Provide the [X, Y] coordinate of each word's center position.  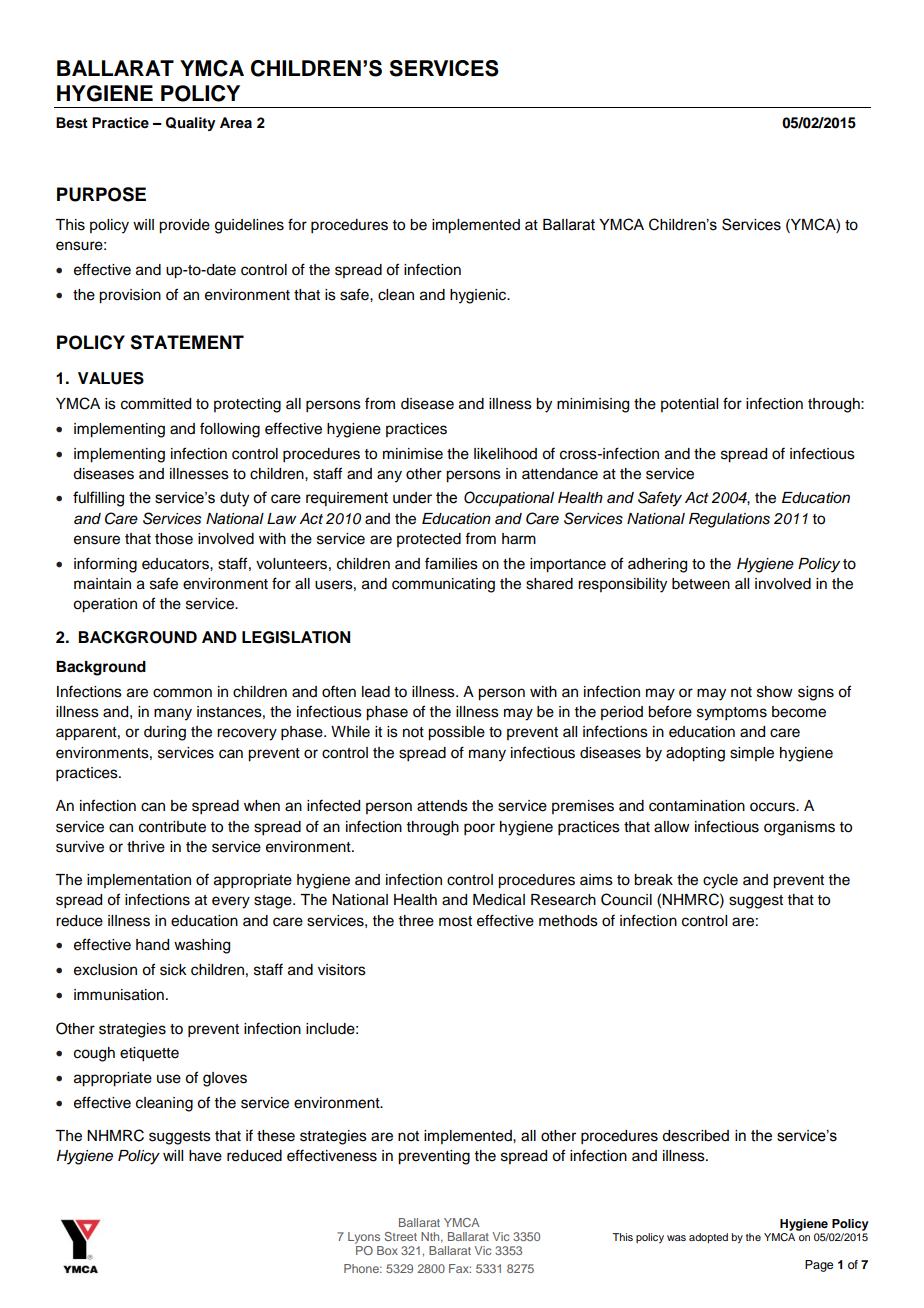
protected [429, 540]
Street [400, 1236]
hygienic [479, 296]
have [205, 1156]
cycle [720, 881]
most [455, 921]
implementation [139, 881]
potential [689, 405]
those [174, 539]
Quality [190, 124]
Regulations [729, 520]
